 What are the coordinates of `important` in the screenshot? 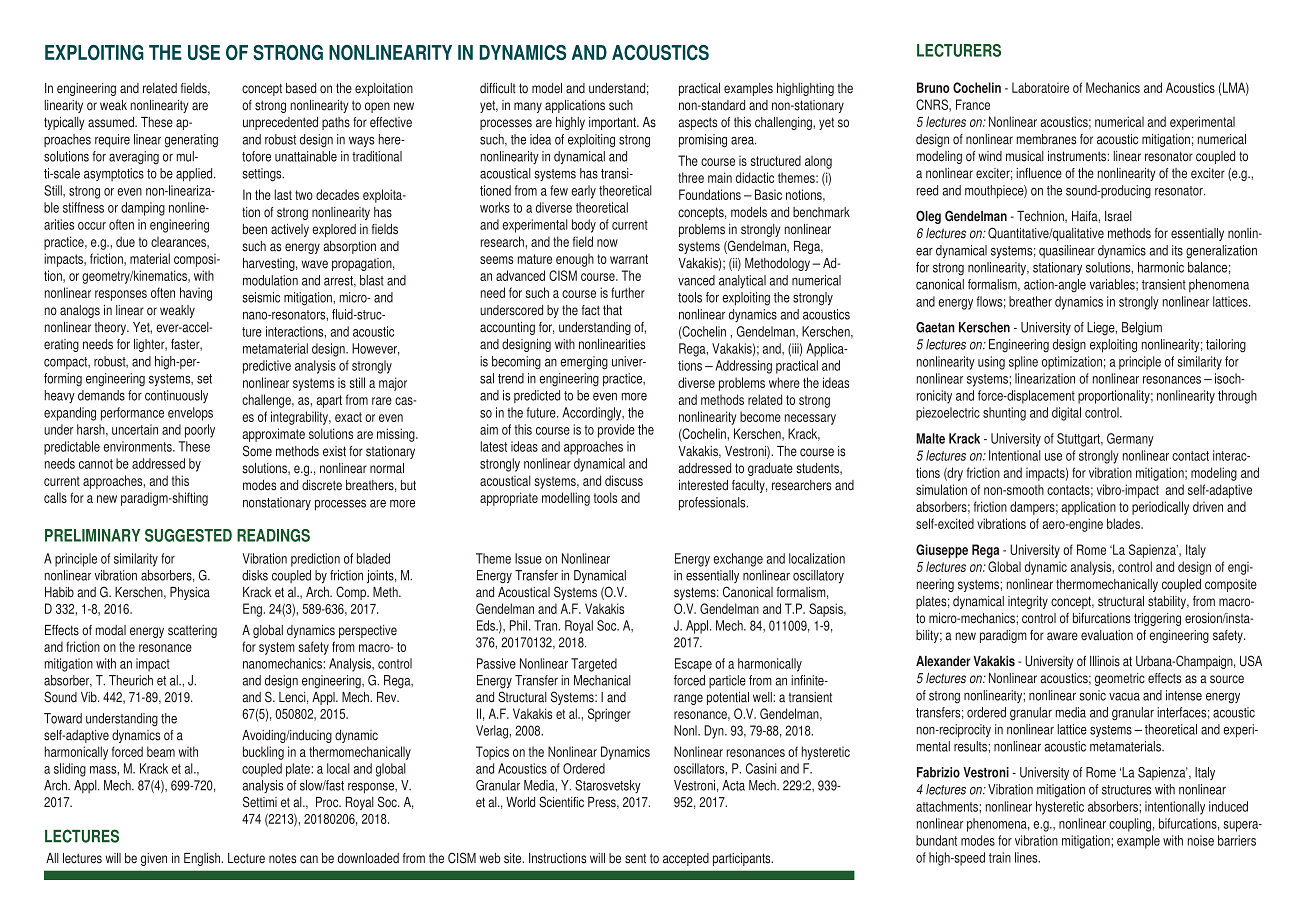 It's located at (613, 123).
